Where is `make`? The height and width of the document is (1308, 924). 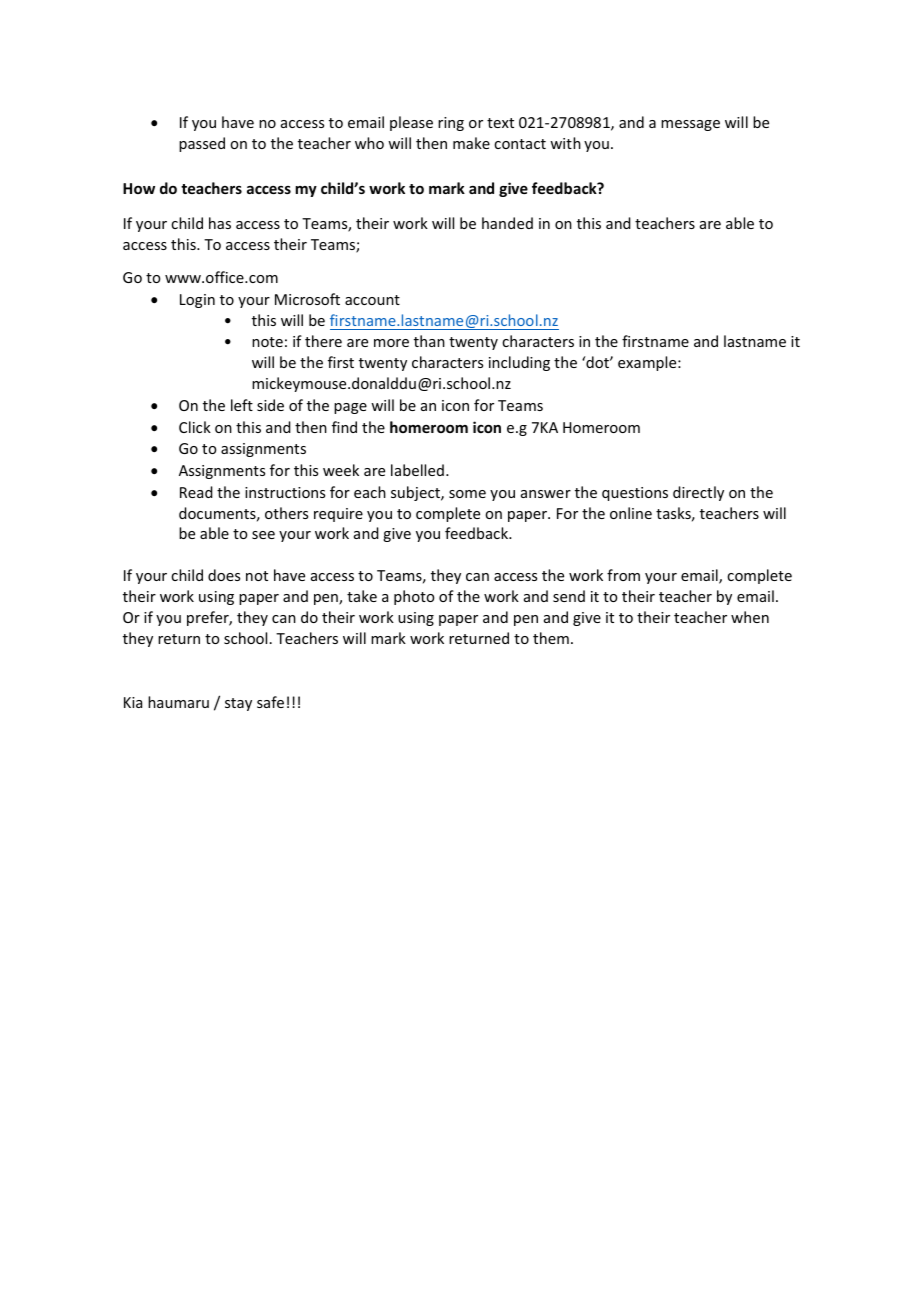 make is located at coordinates (471, 143).
